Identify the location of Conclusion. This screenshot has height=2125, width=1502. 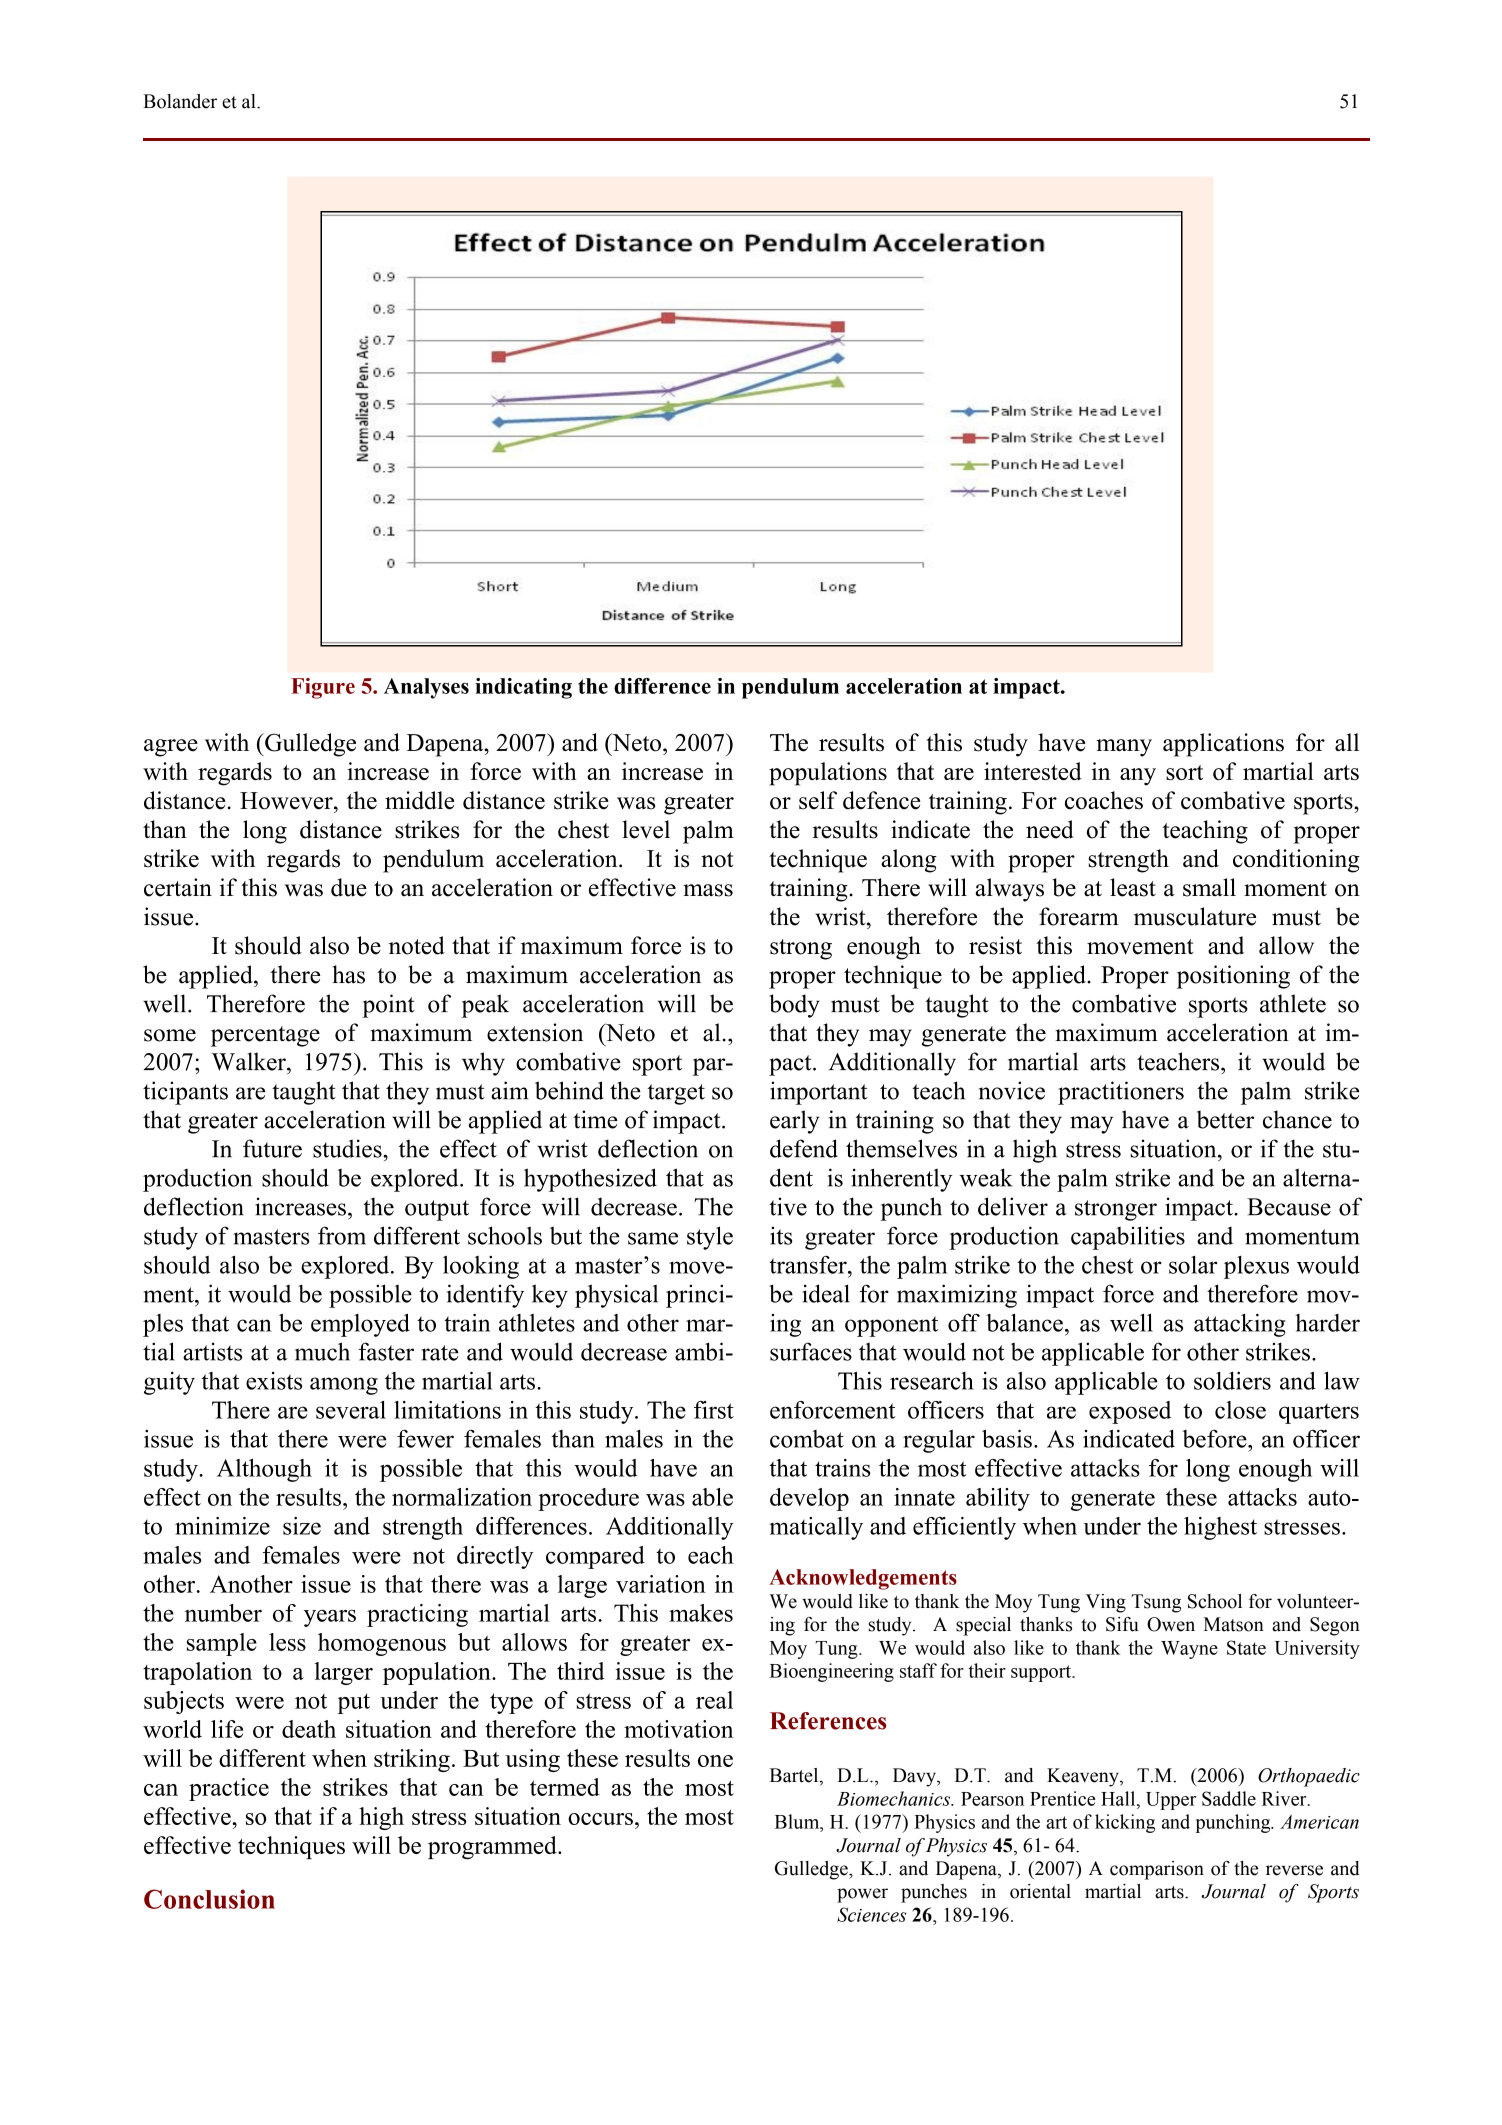
(209, 1899).
